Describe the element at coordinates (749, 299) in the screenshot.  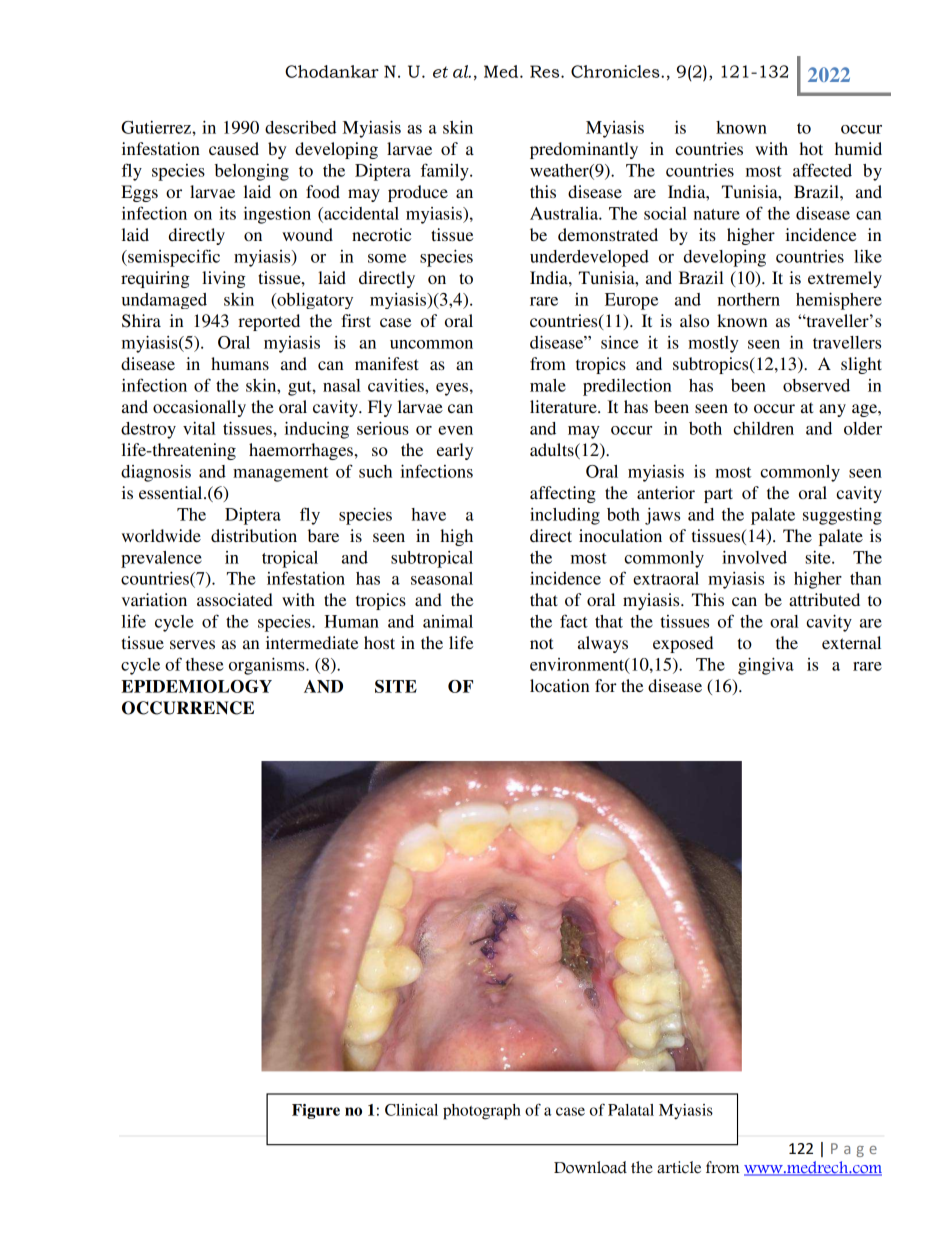
I see `northern` at that location.
